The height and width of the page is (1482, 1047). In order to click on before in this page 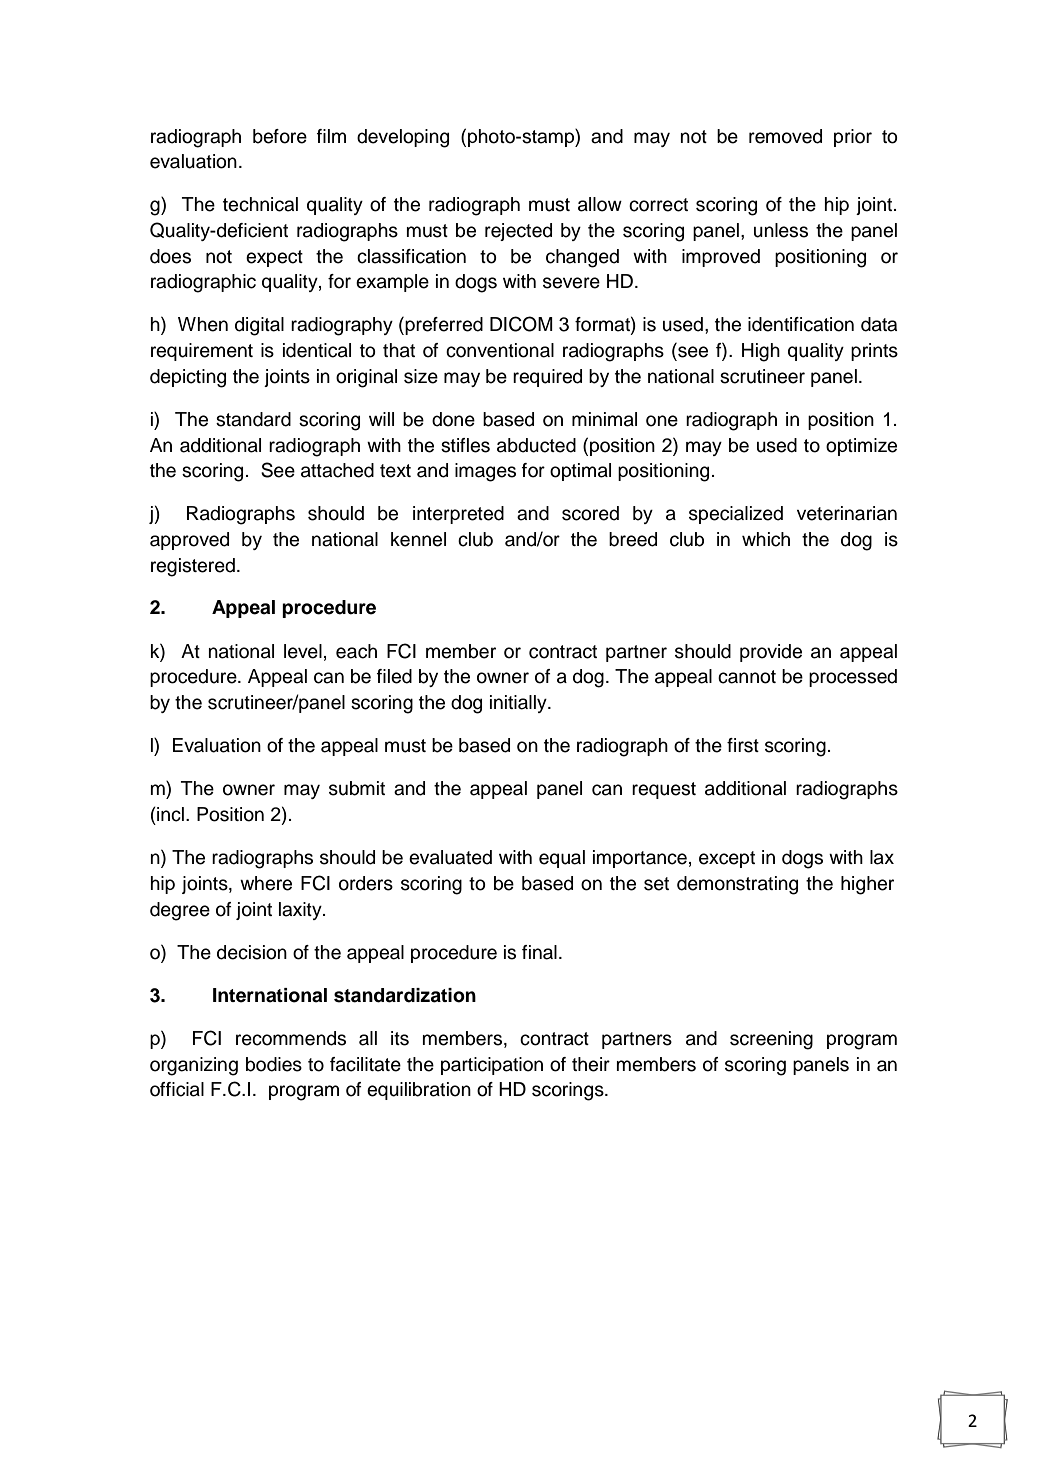, I will do `click(280, 136)`.
